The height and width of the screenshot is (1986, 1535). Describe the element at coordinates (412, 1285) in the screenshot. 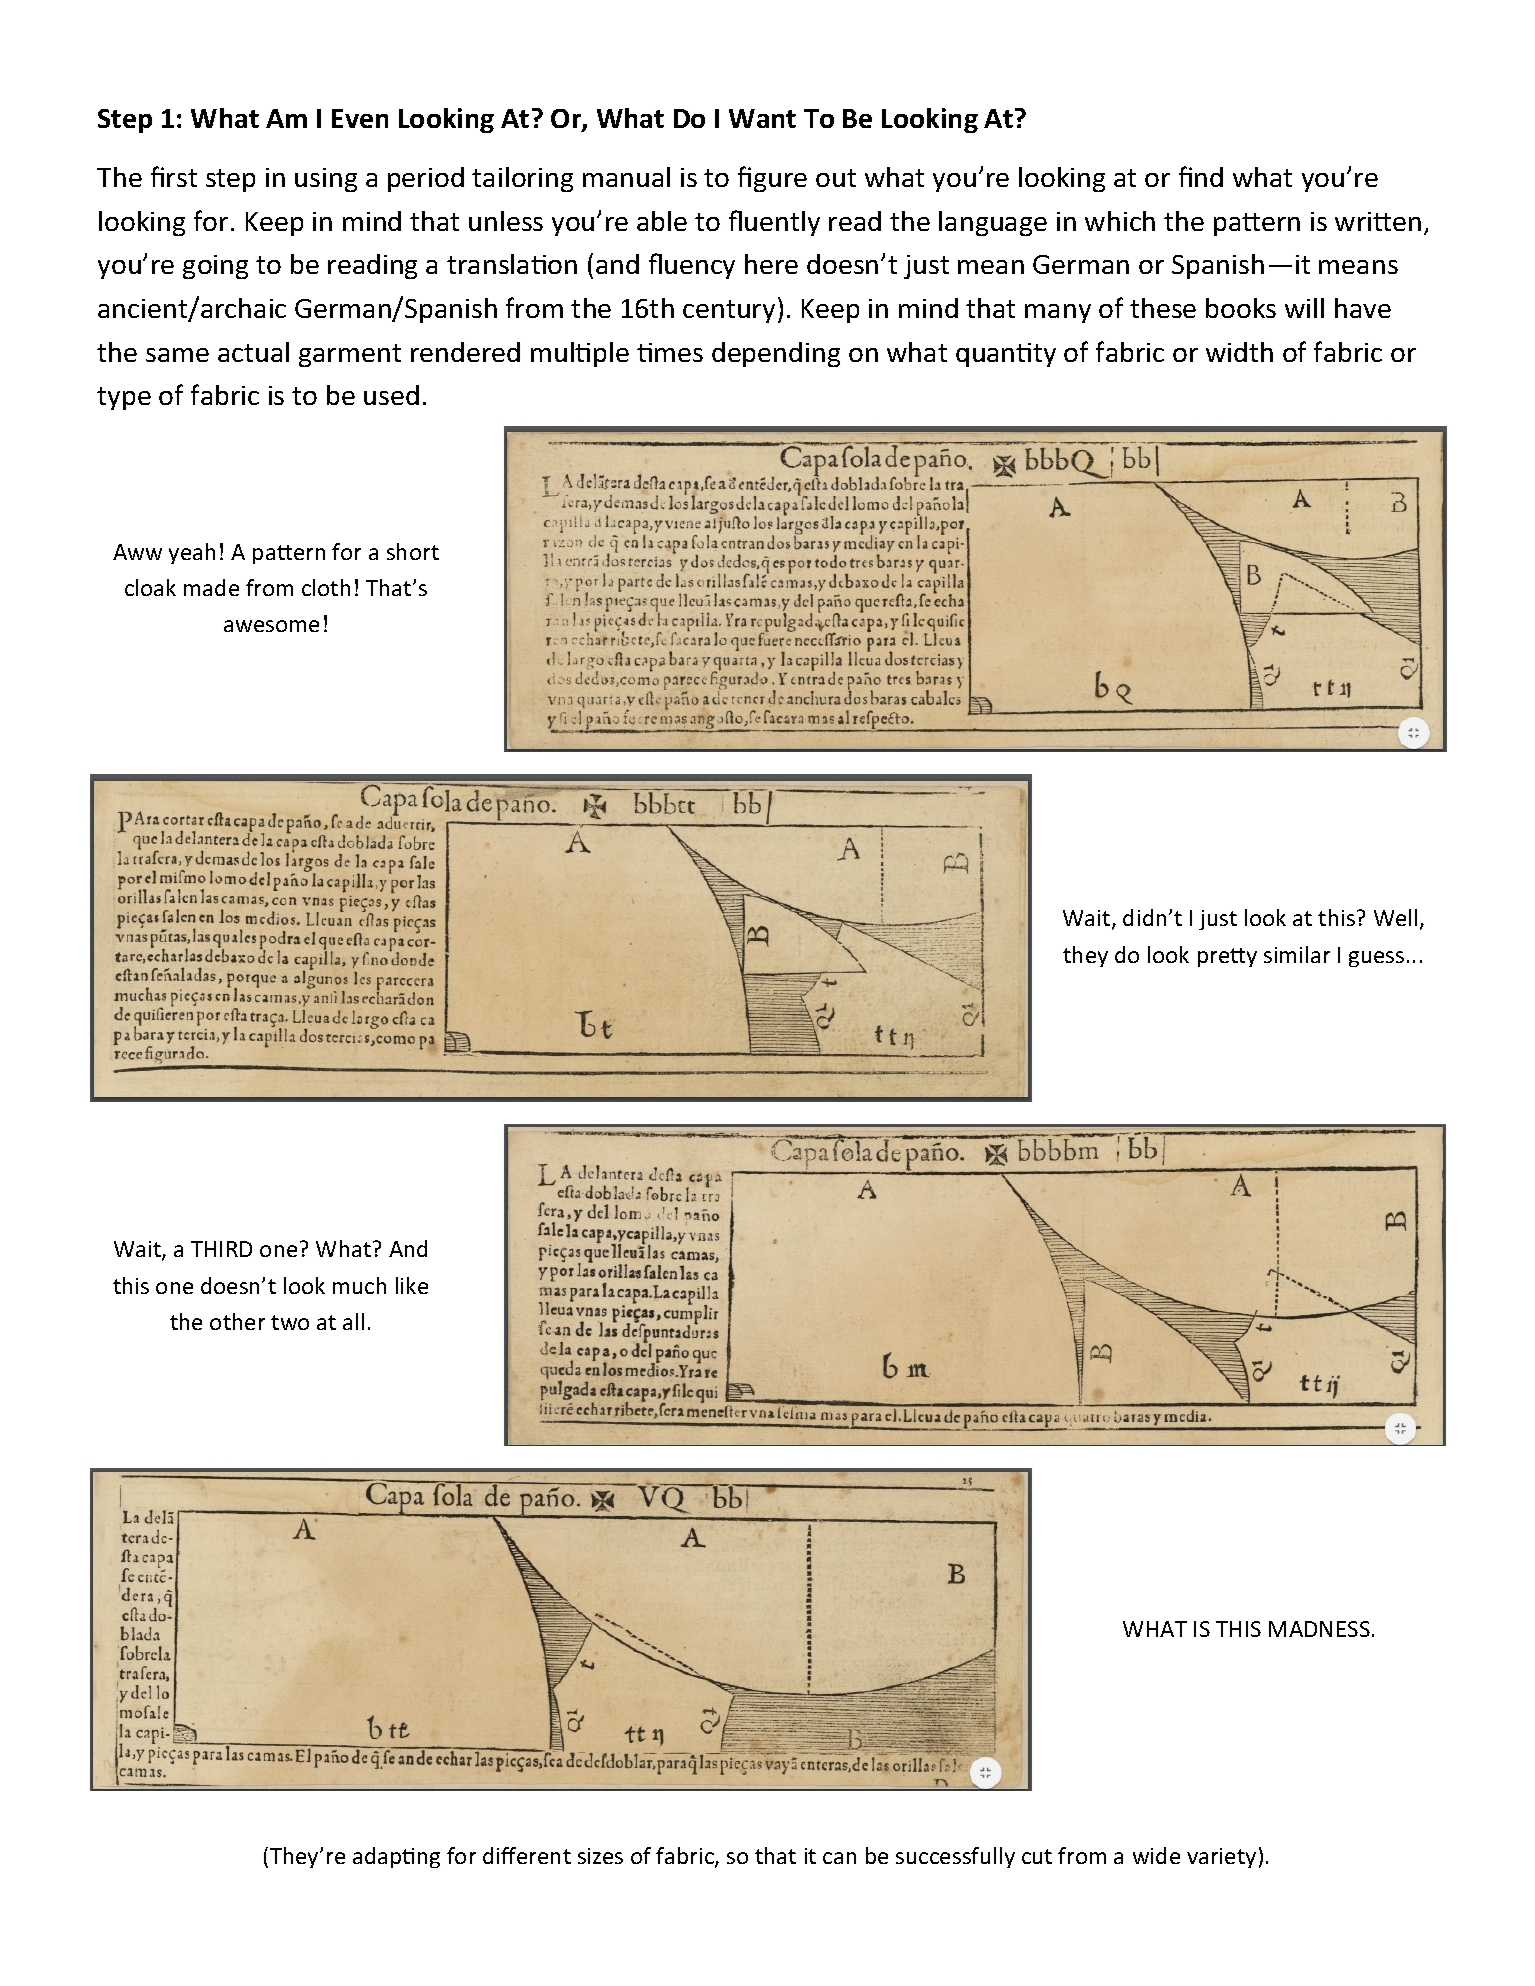

I see `like` at that location.
